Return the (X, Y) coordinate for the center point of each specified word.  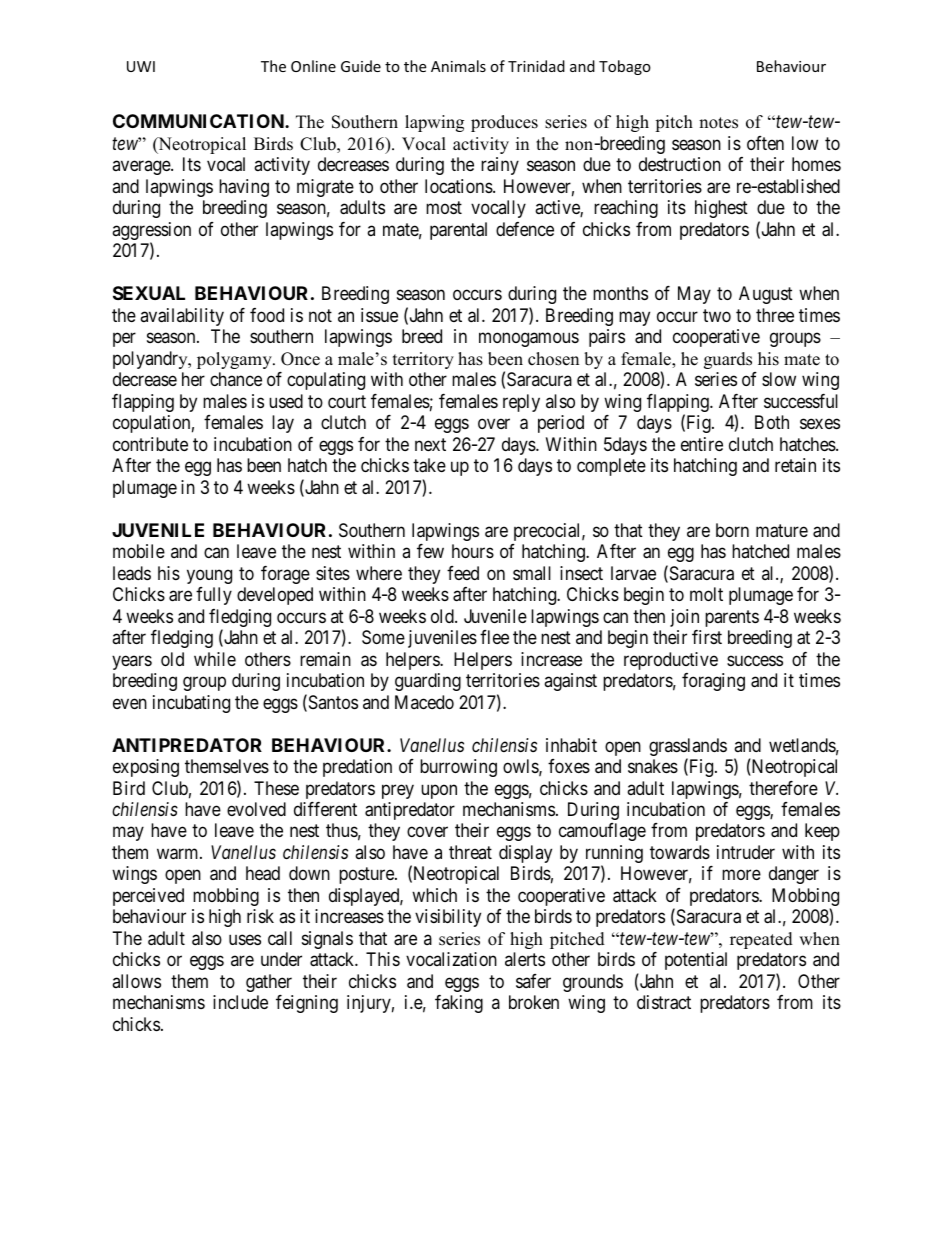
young (209, 576)
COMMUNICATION (199, 121)
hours (473, 551)
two (717, 315)
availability (182, 317)
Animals (458, 66)
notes (718, 123)
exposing (146, 768)
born (732, 530)
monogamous (529, 340)
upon (439, 791)
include (240, 1002)
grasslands (688, 748)
